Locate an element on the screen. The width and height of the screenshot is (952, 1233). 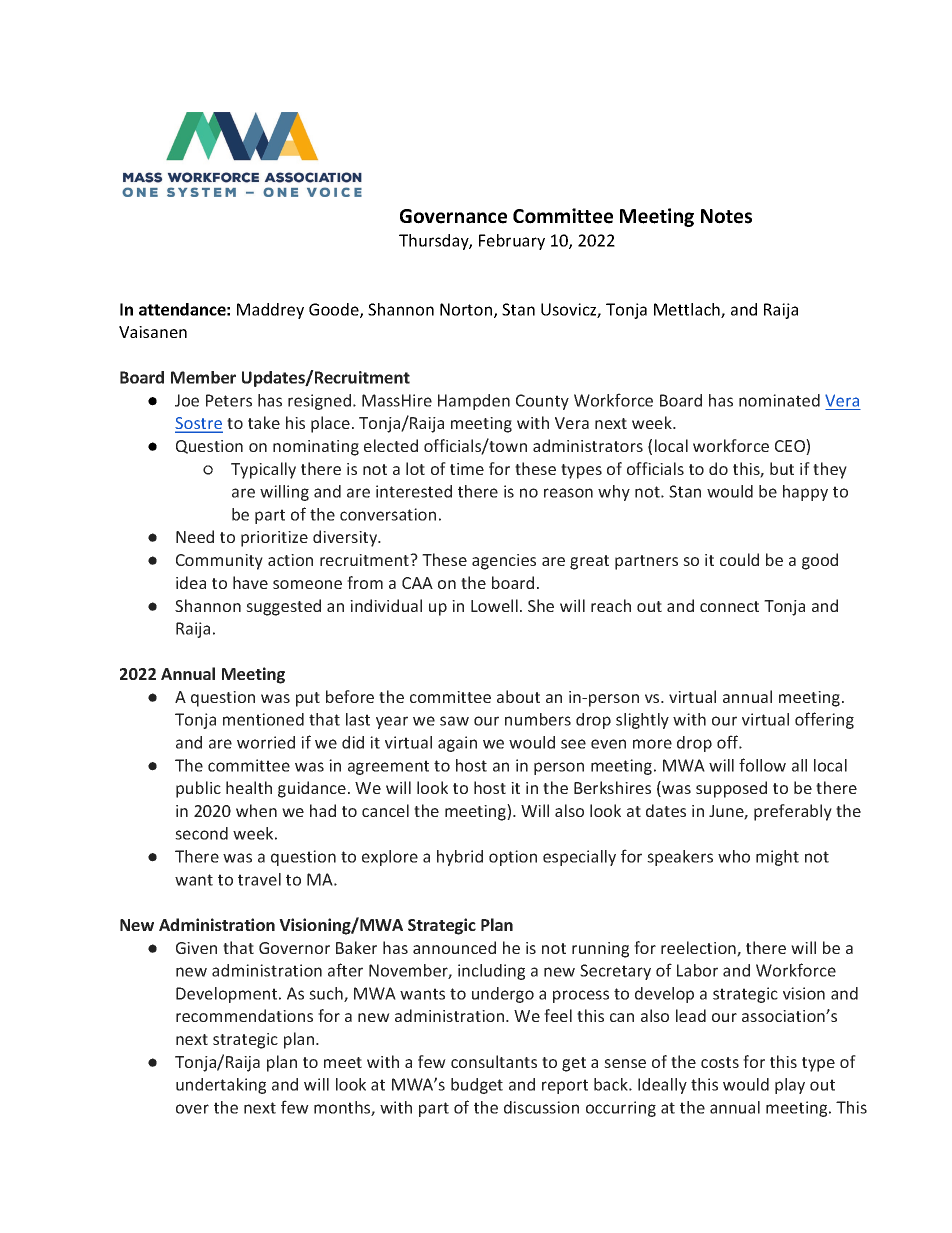
who is located at coordinates (734, 856).
